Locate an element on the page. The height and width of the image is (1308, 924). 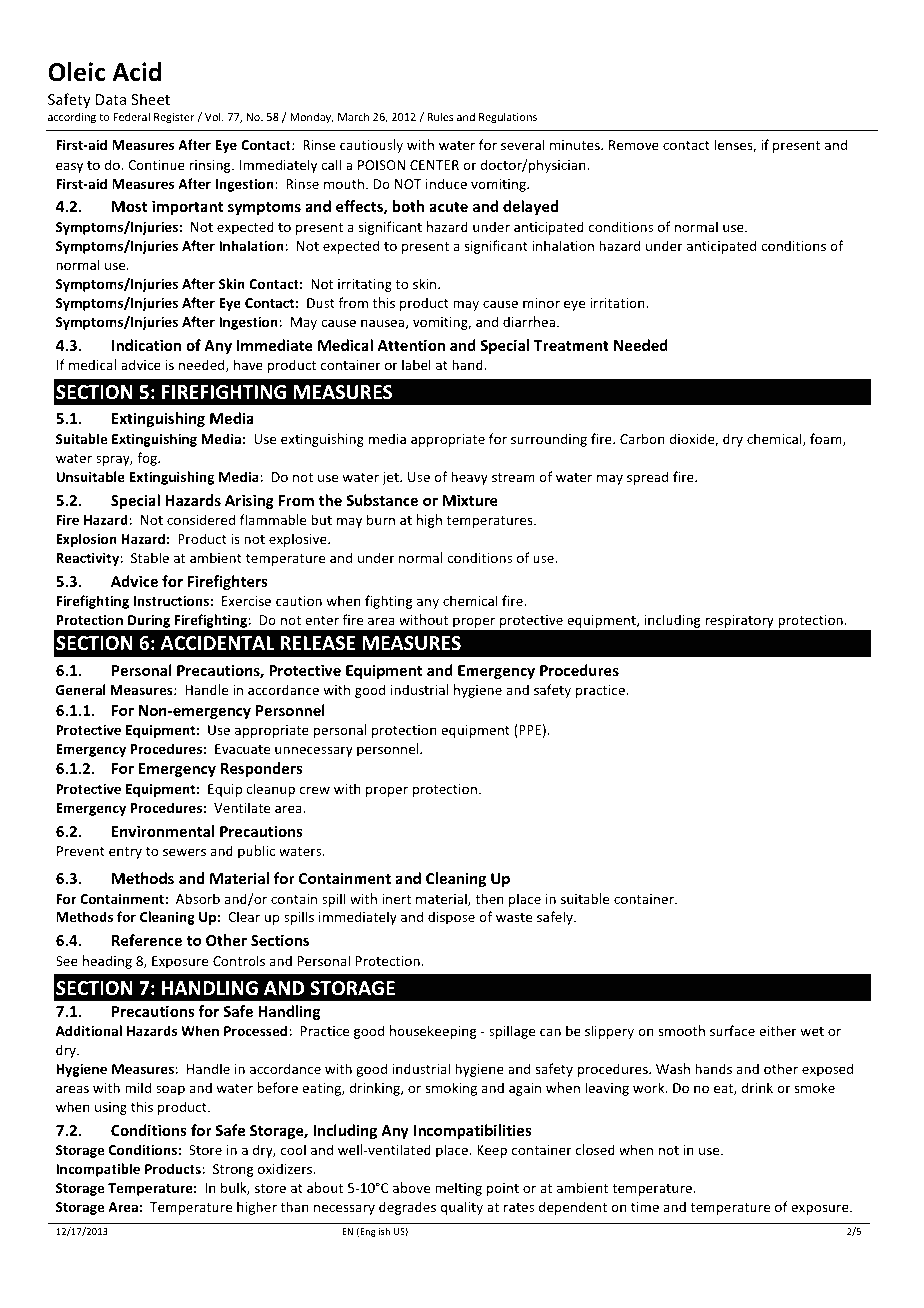
Remove is located at coordinates (634, 145).
